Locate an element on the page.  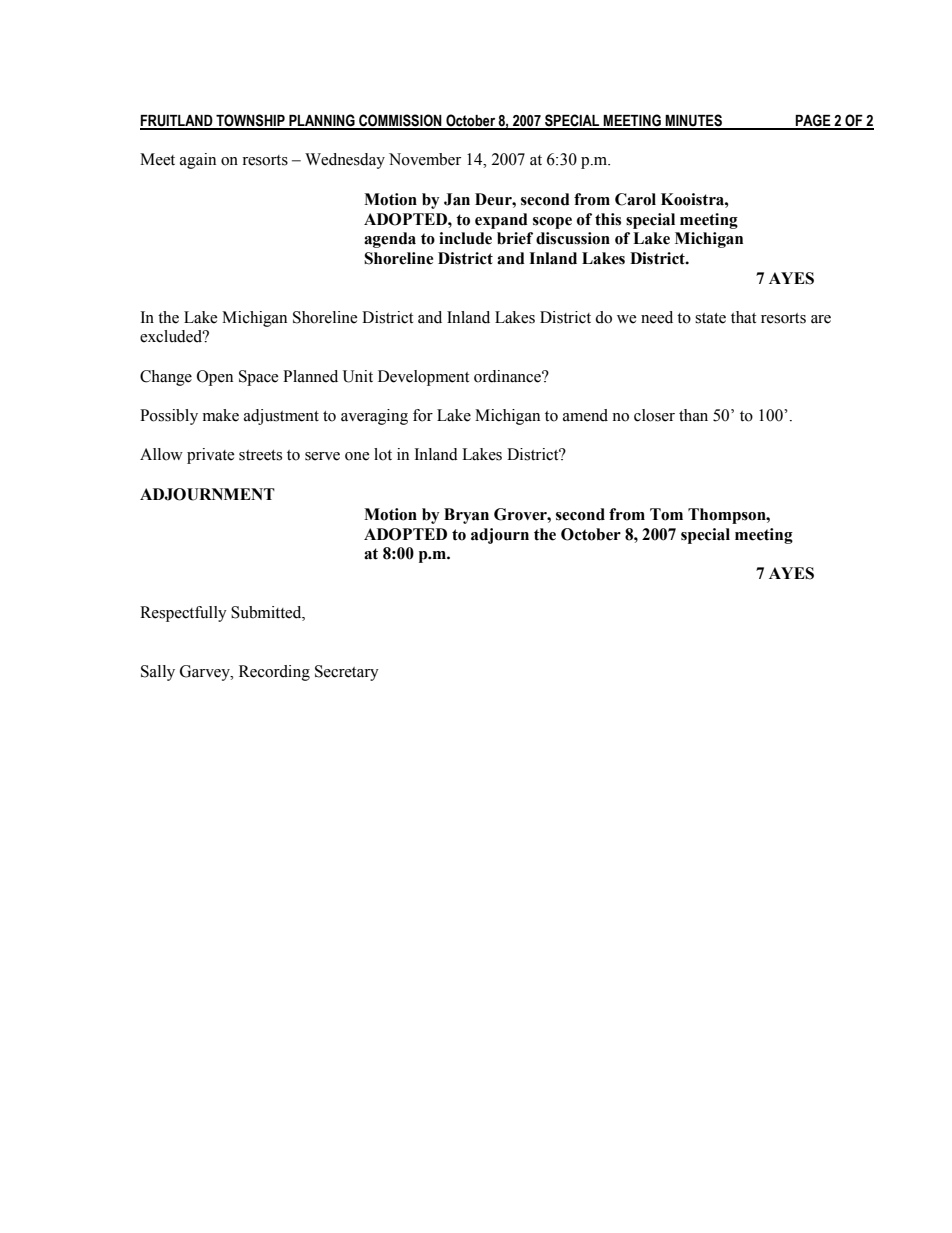
than is located at coordinates (693, 415).
